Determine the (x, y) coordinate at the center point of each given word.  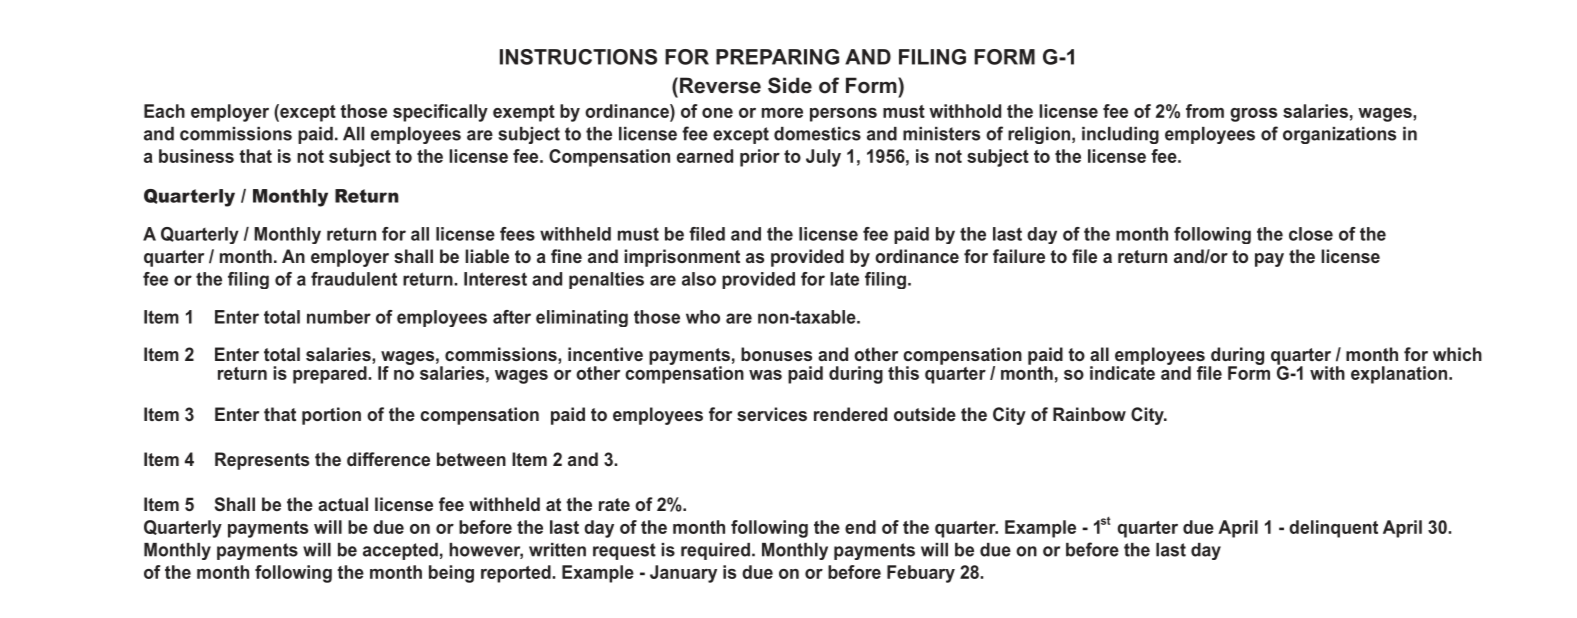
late (844, 279)
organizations (1339, 135)
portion (331, 416)
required (715, 551)
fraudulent (354, 279)
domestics (817, 134)
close (1311, 234)
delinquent (1333, 529)
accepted (400, 551)
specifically (440, 113)
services (772, 414)
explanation (1400, 375)
